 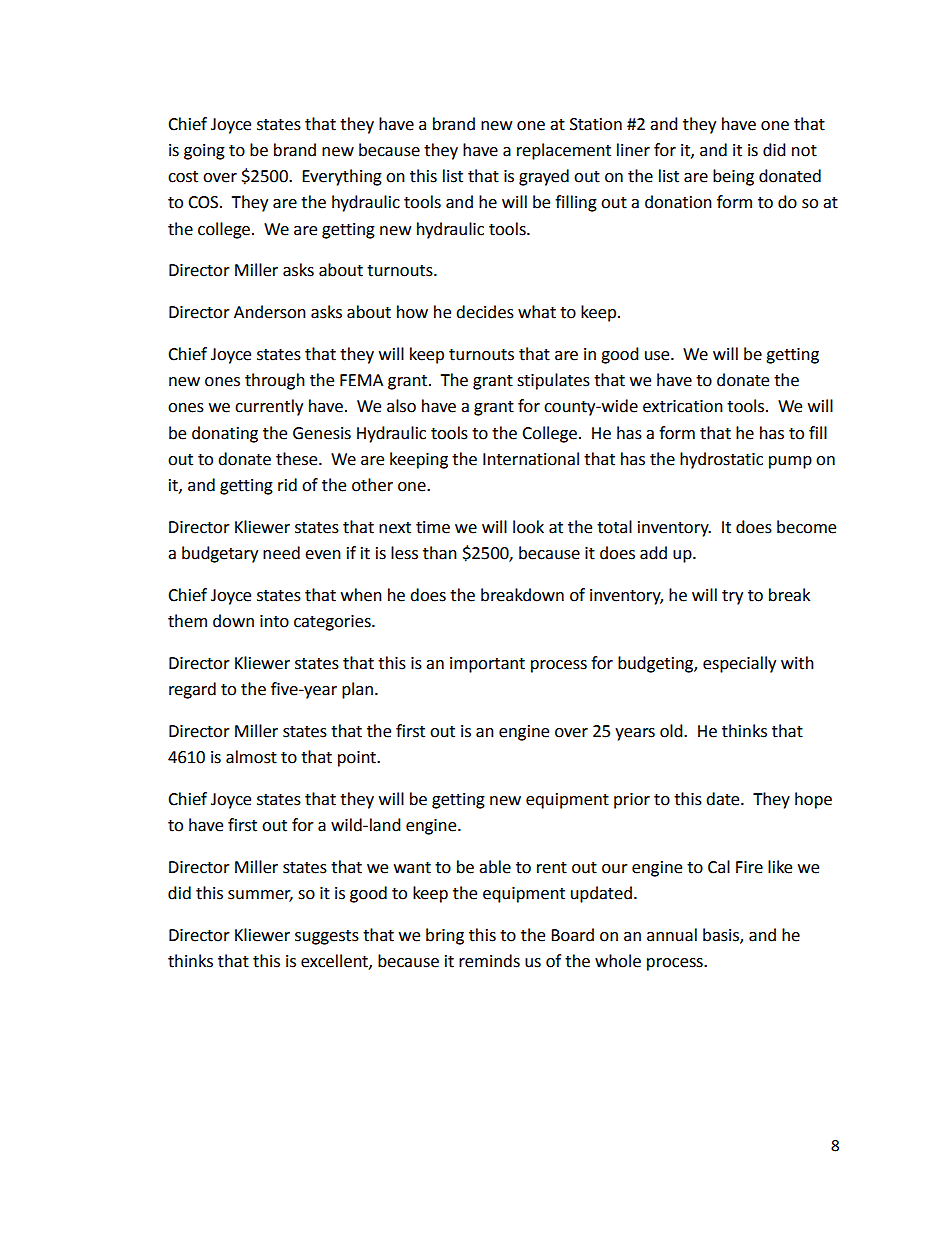 I want to click on going, so click(x=204, y=152).
